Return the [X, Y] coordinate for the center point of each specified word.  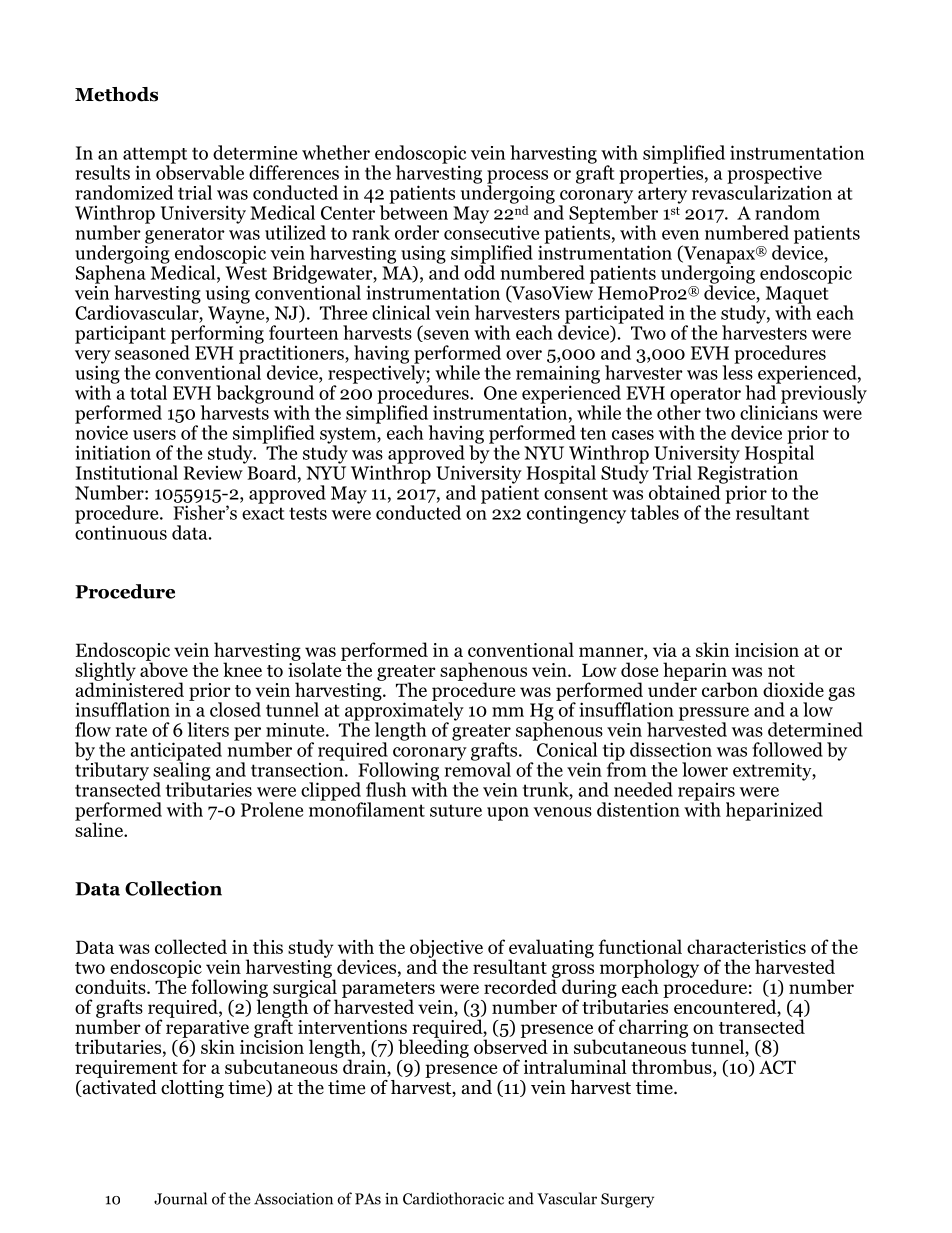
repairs [706, 793]
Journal [180, 1198]
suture [456, 810]
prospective [774, 176]
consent [576, 493]
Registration [749, 474]
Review [214, 471]
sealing [182, 771]
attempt [155, 156]
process [517, 178]
